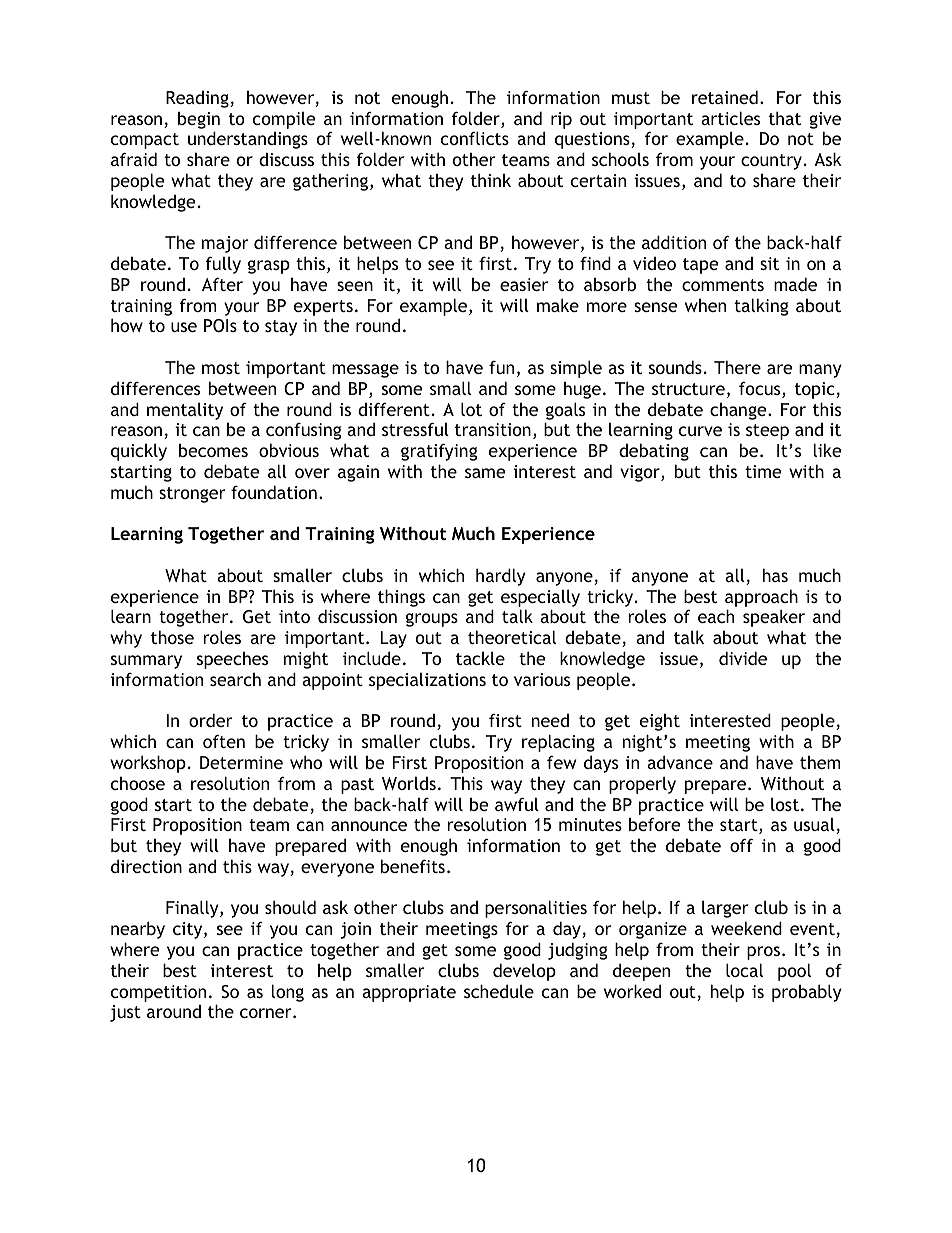  I want to click on local, so click(744, 970).
